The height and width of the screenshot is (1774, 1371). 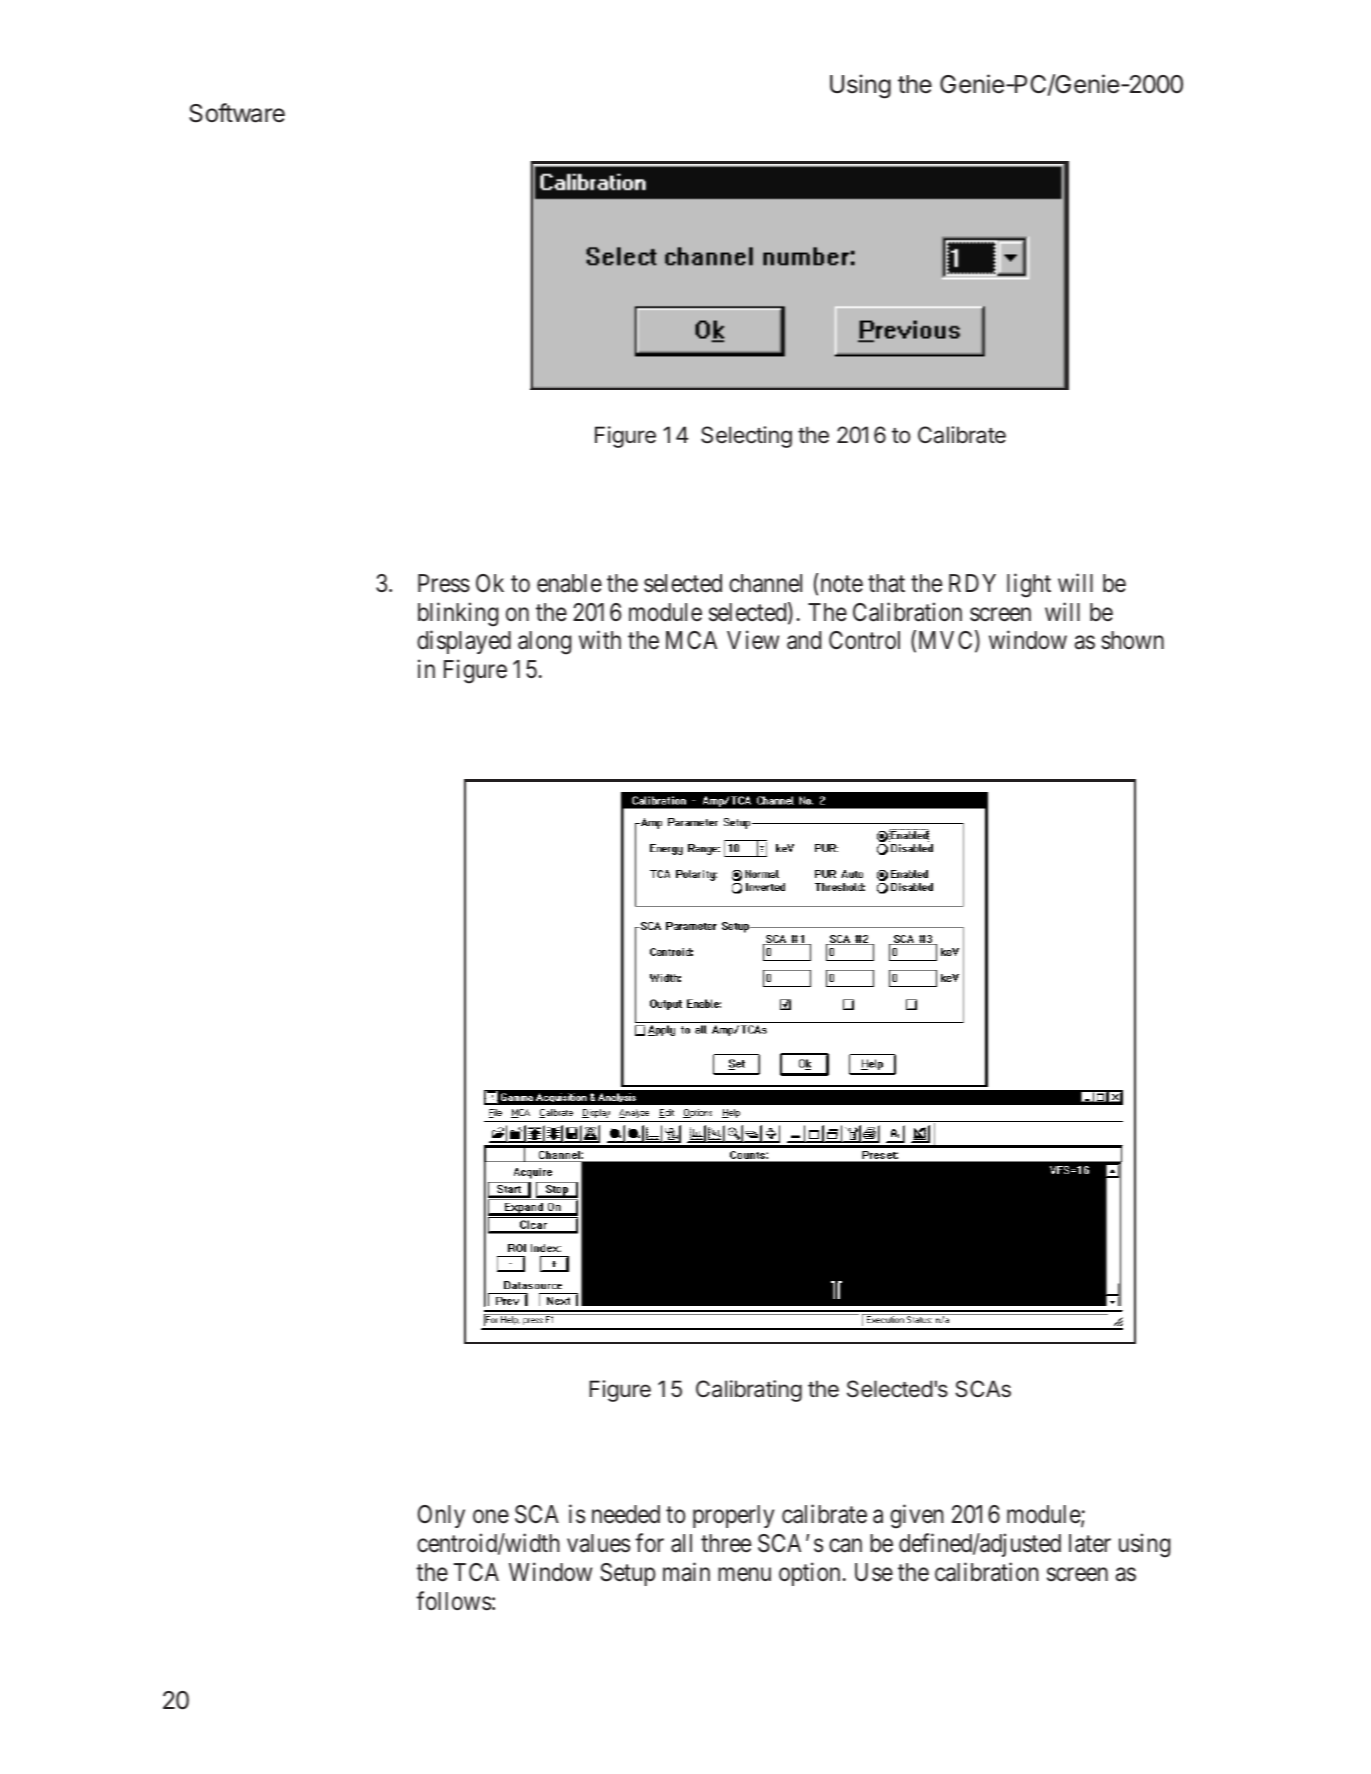 What do you see at coordinates (749, 1391) in the screenshot?
I see `Calibrating` at bounding box center [749, 1391].
